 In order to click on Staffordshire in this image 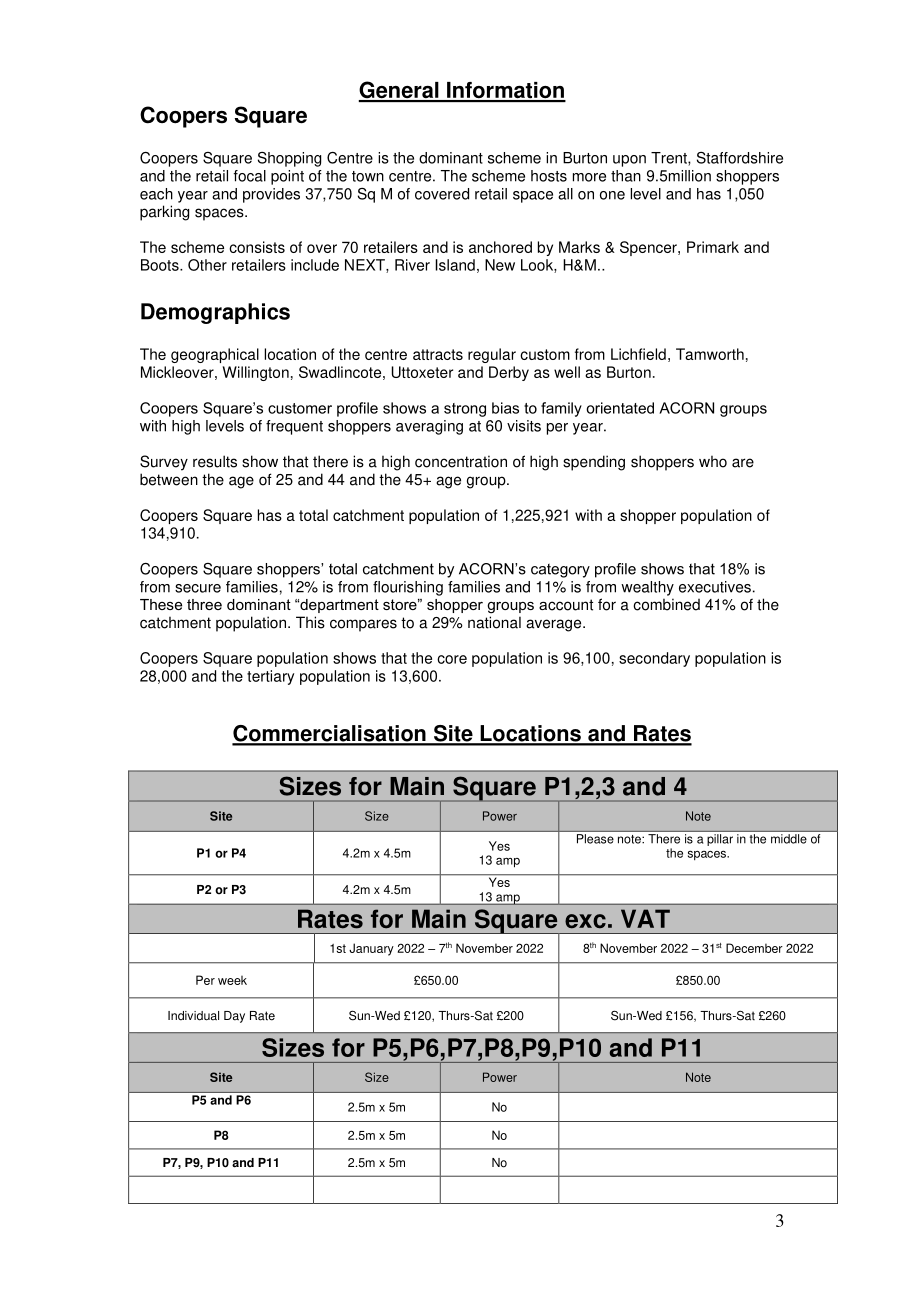, I will do `click(740, 158)`.
